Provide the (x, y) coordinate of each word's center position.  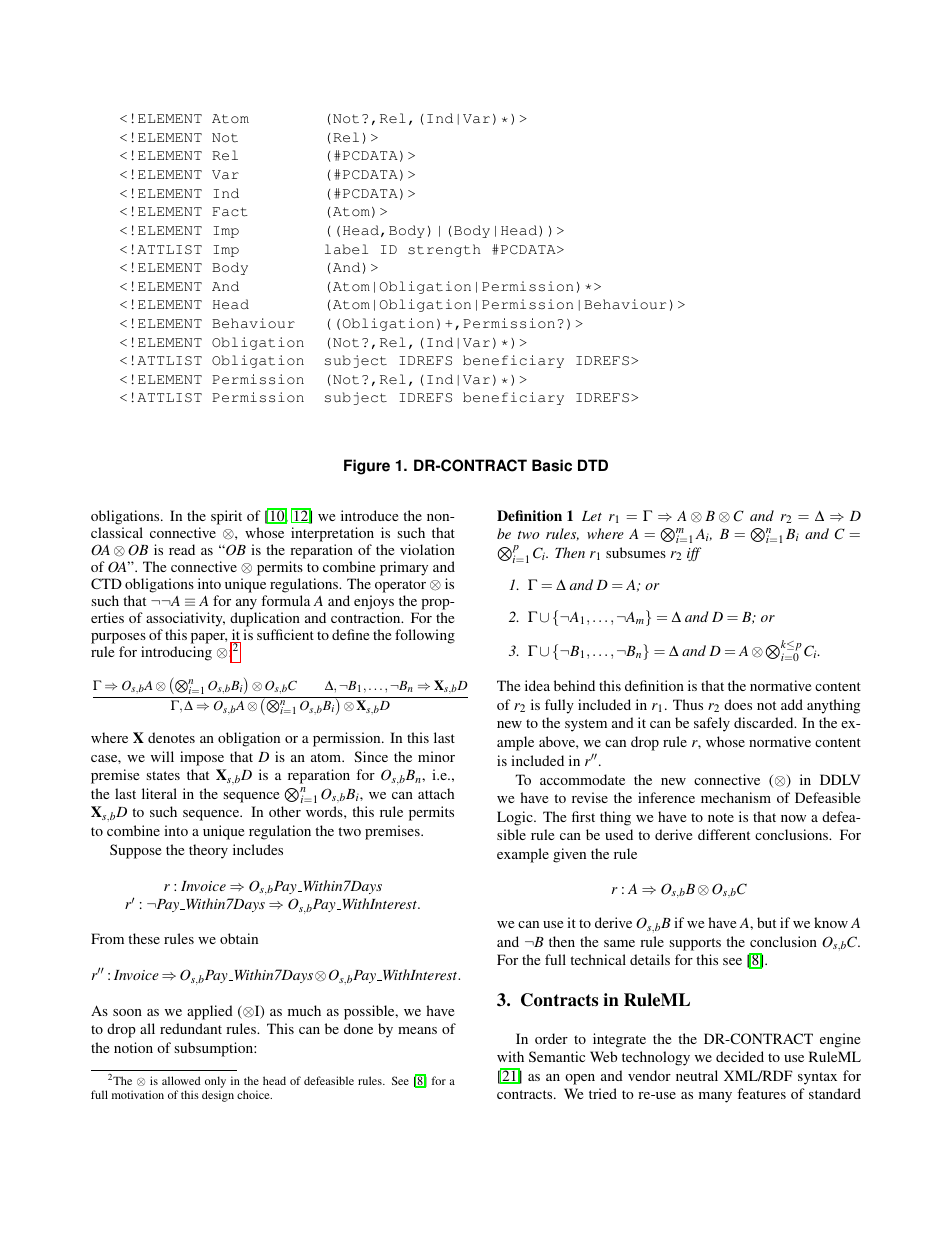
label (346, 249)
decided (740, 1056)
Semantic (557, 1056)
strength (444, 250)
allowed (181, 1080)
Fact (230, 212)
